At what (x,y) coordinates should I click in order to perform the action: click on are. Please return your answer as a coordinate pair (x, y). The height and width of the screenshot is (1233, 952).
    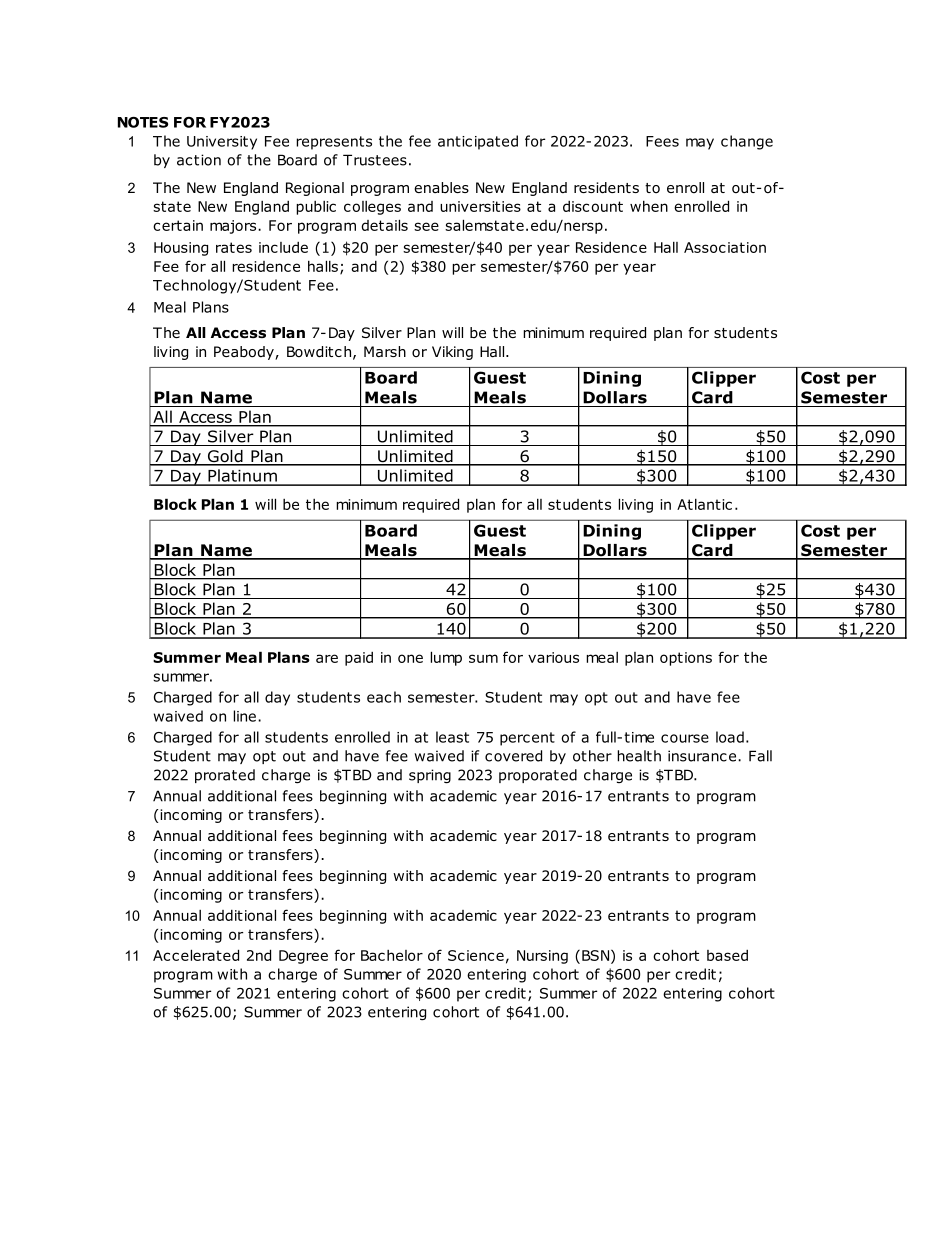
    Looking at the image, I should click on (327, 658).
